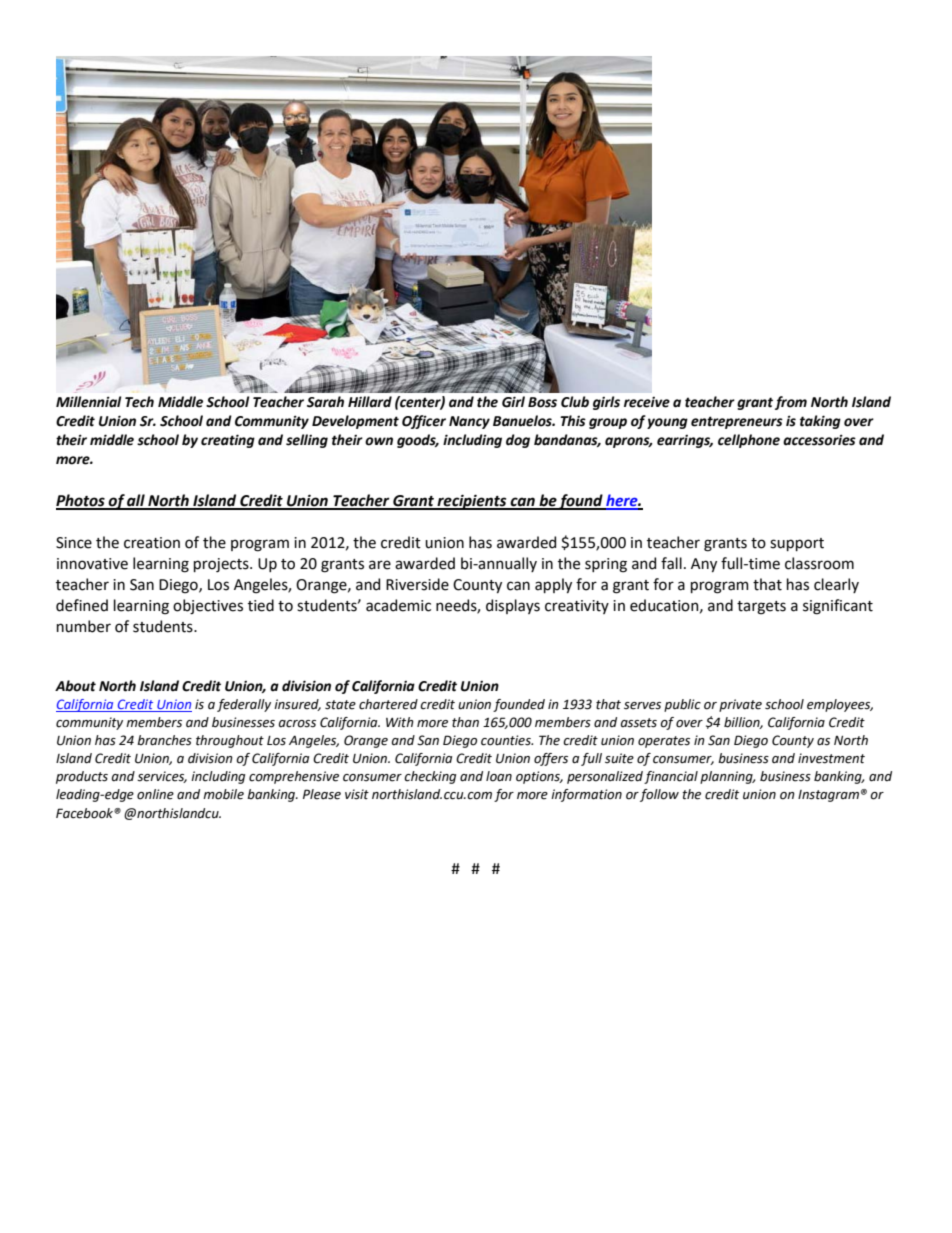 The height and width of the screenshot is (1233, 952). What do you see at coordinates (162, 777) in the screenshot?
I see `services` at bounding box center [162, 777].
